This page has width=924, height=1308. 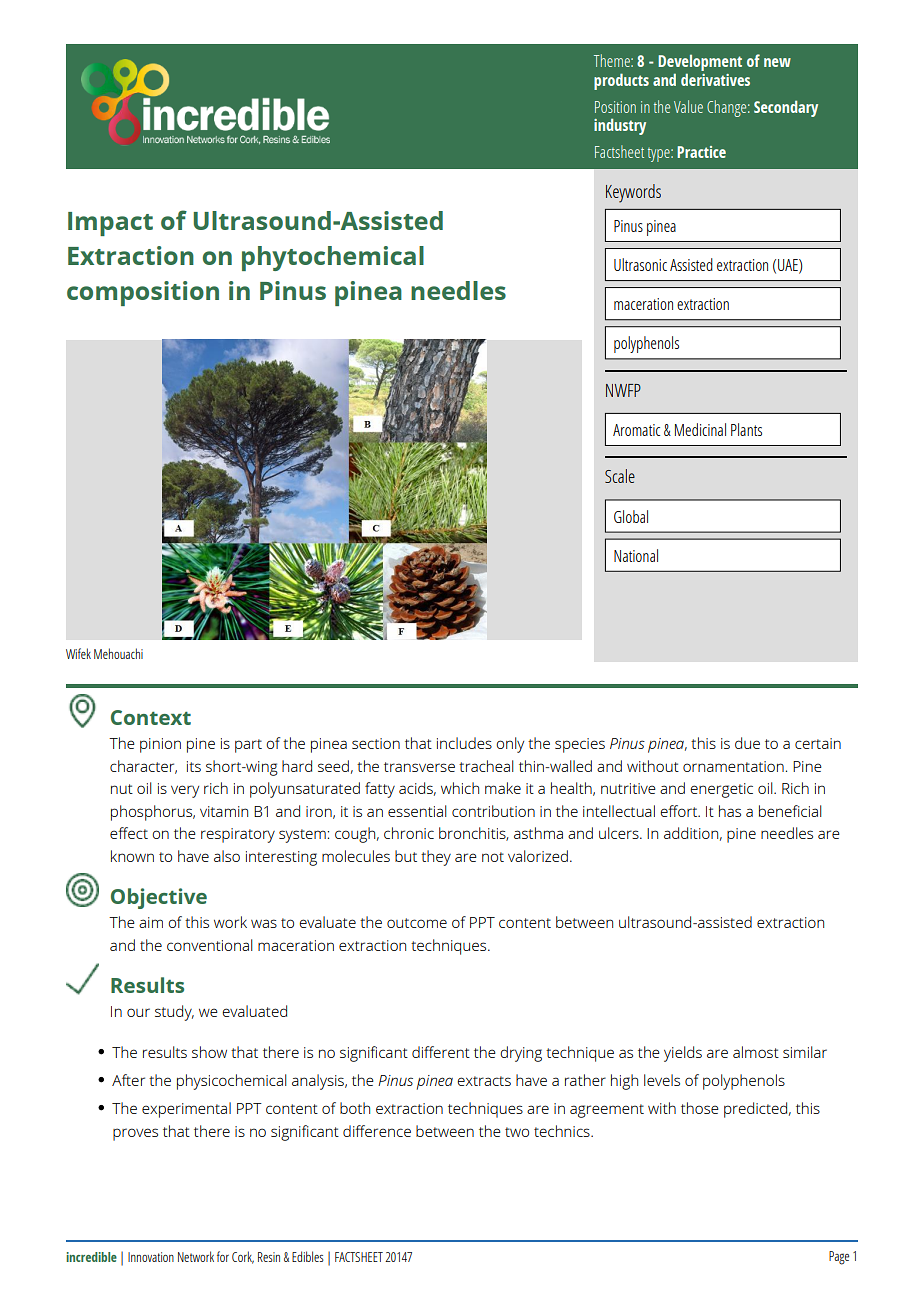 What do you see at coordinates (151, 717) in the page?
I see `Context` at bounding box center [151, 717].
